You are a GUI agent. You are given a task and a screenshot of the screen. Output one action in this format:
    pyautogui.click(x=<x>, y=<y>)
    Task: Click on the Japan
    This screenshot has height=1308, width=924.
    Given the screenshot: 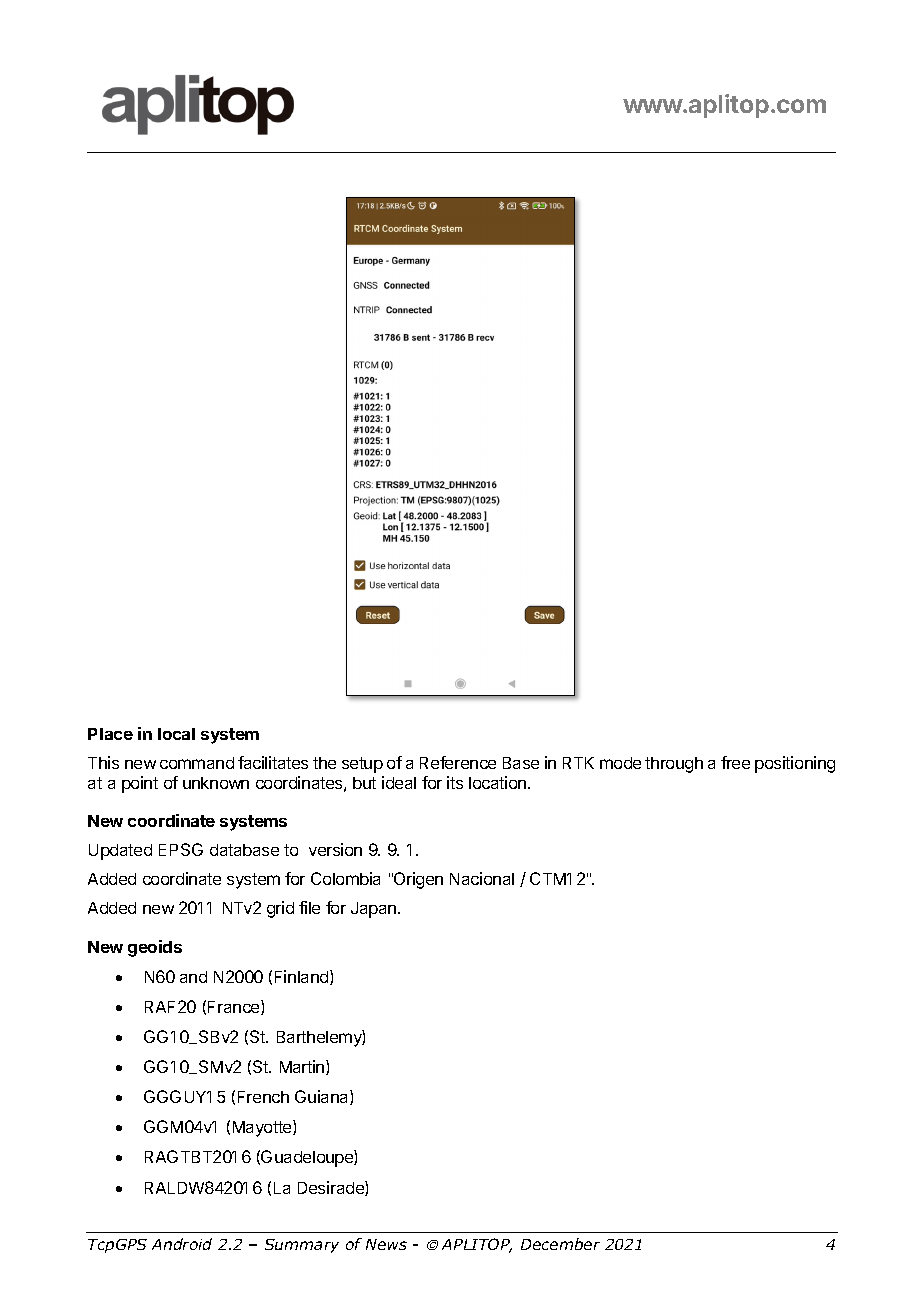 What is the action you would take?
    pyautogui.click(x=375, y=910)
